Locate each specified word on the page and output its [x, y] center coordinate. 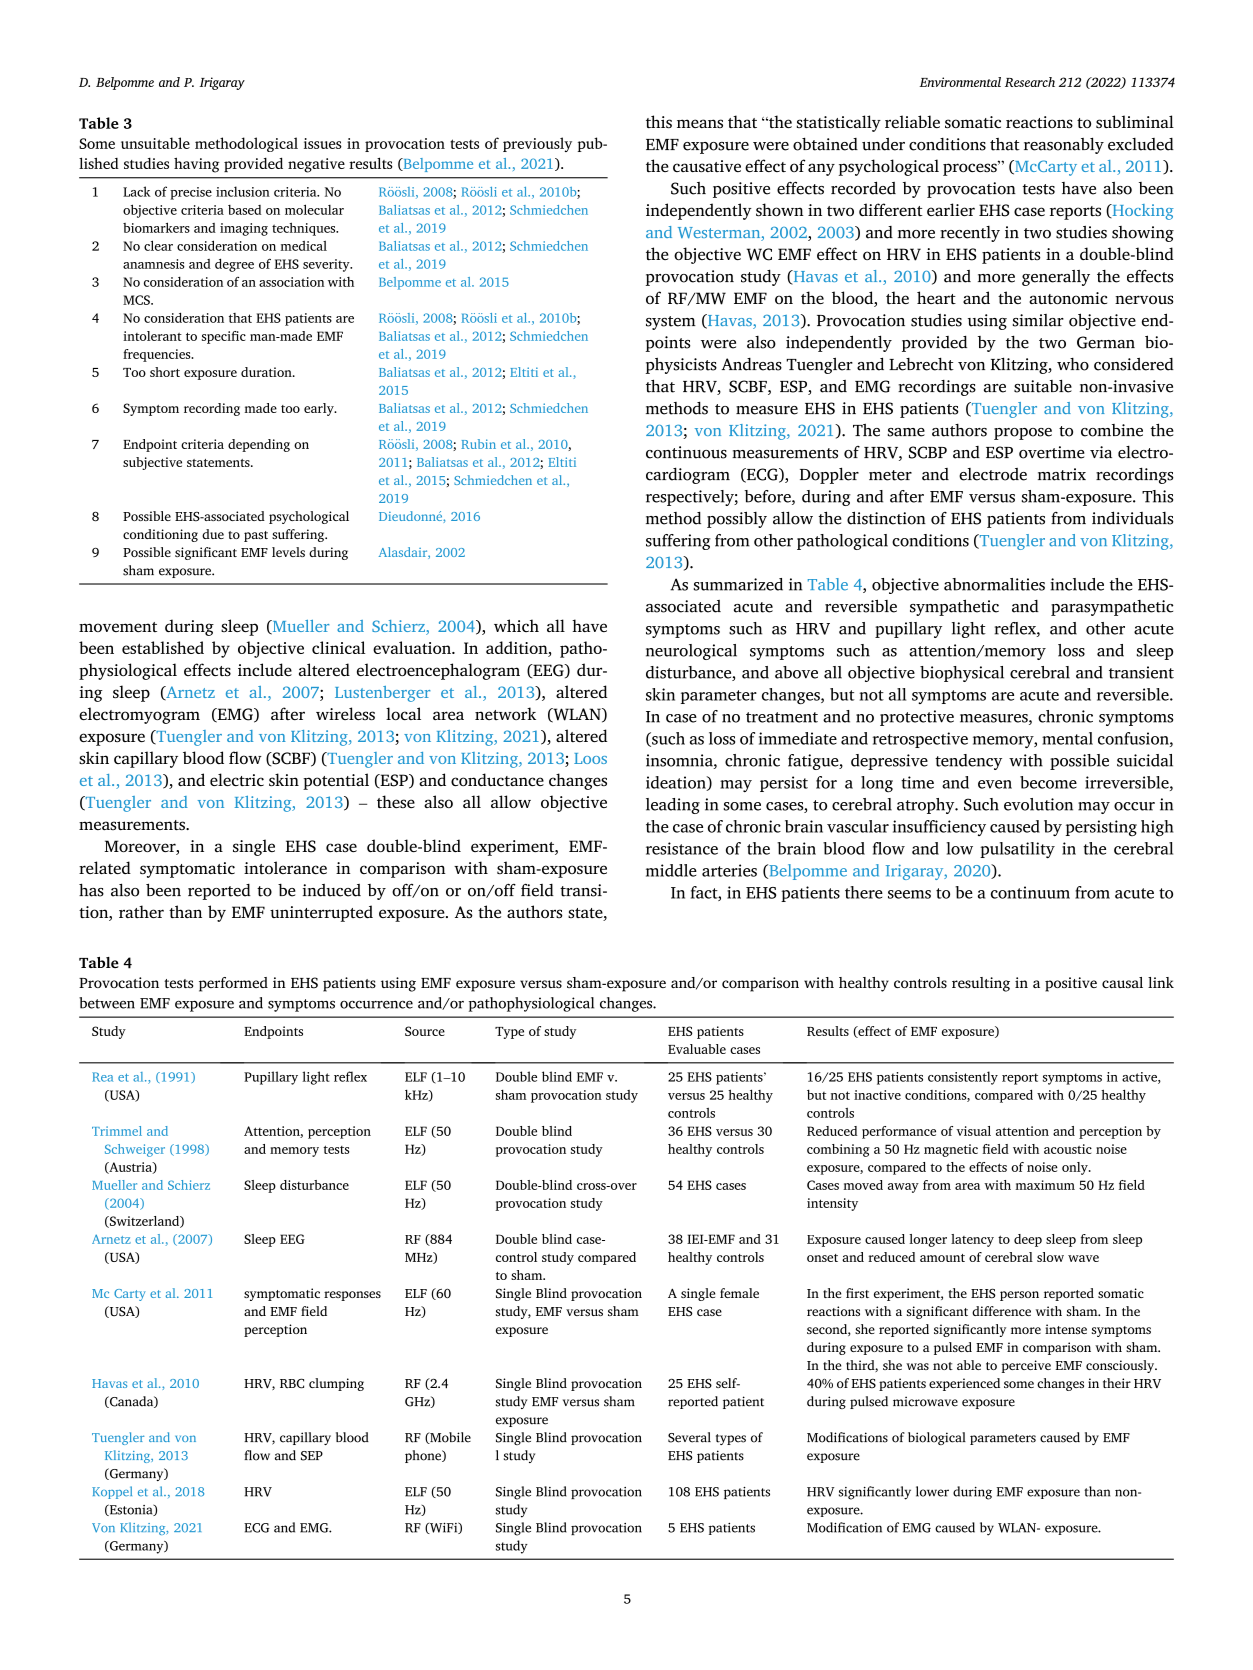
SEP [312, 1456]
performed [233, 984]
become [1048, 782]
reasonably [1064, 145]
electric [237, 779]
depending [259, 445]
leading [673, 806]
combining [838, 1150]
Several [689, 1437]
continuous [686, 452]
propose [1023, 434]
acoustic [1068, 1149]
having [196, 165]
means [700, 123]
